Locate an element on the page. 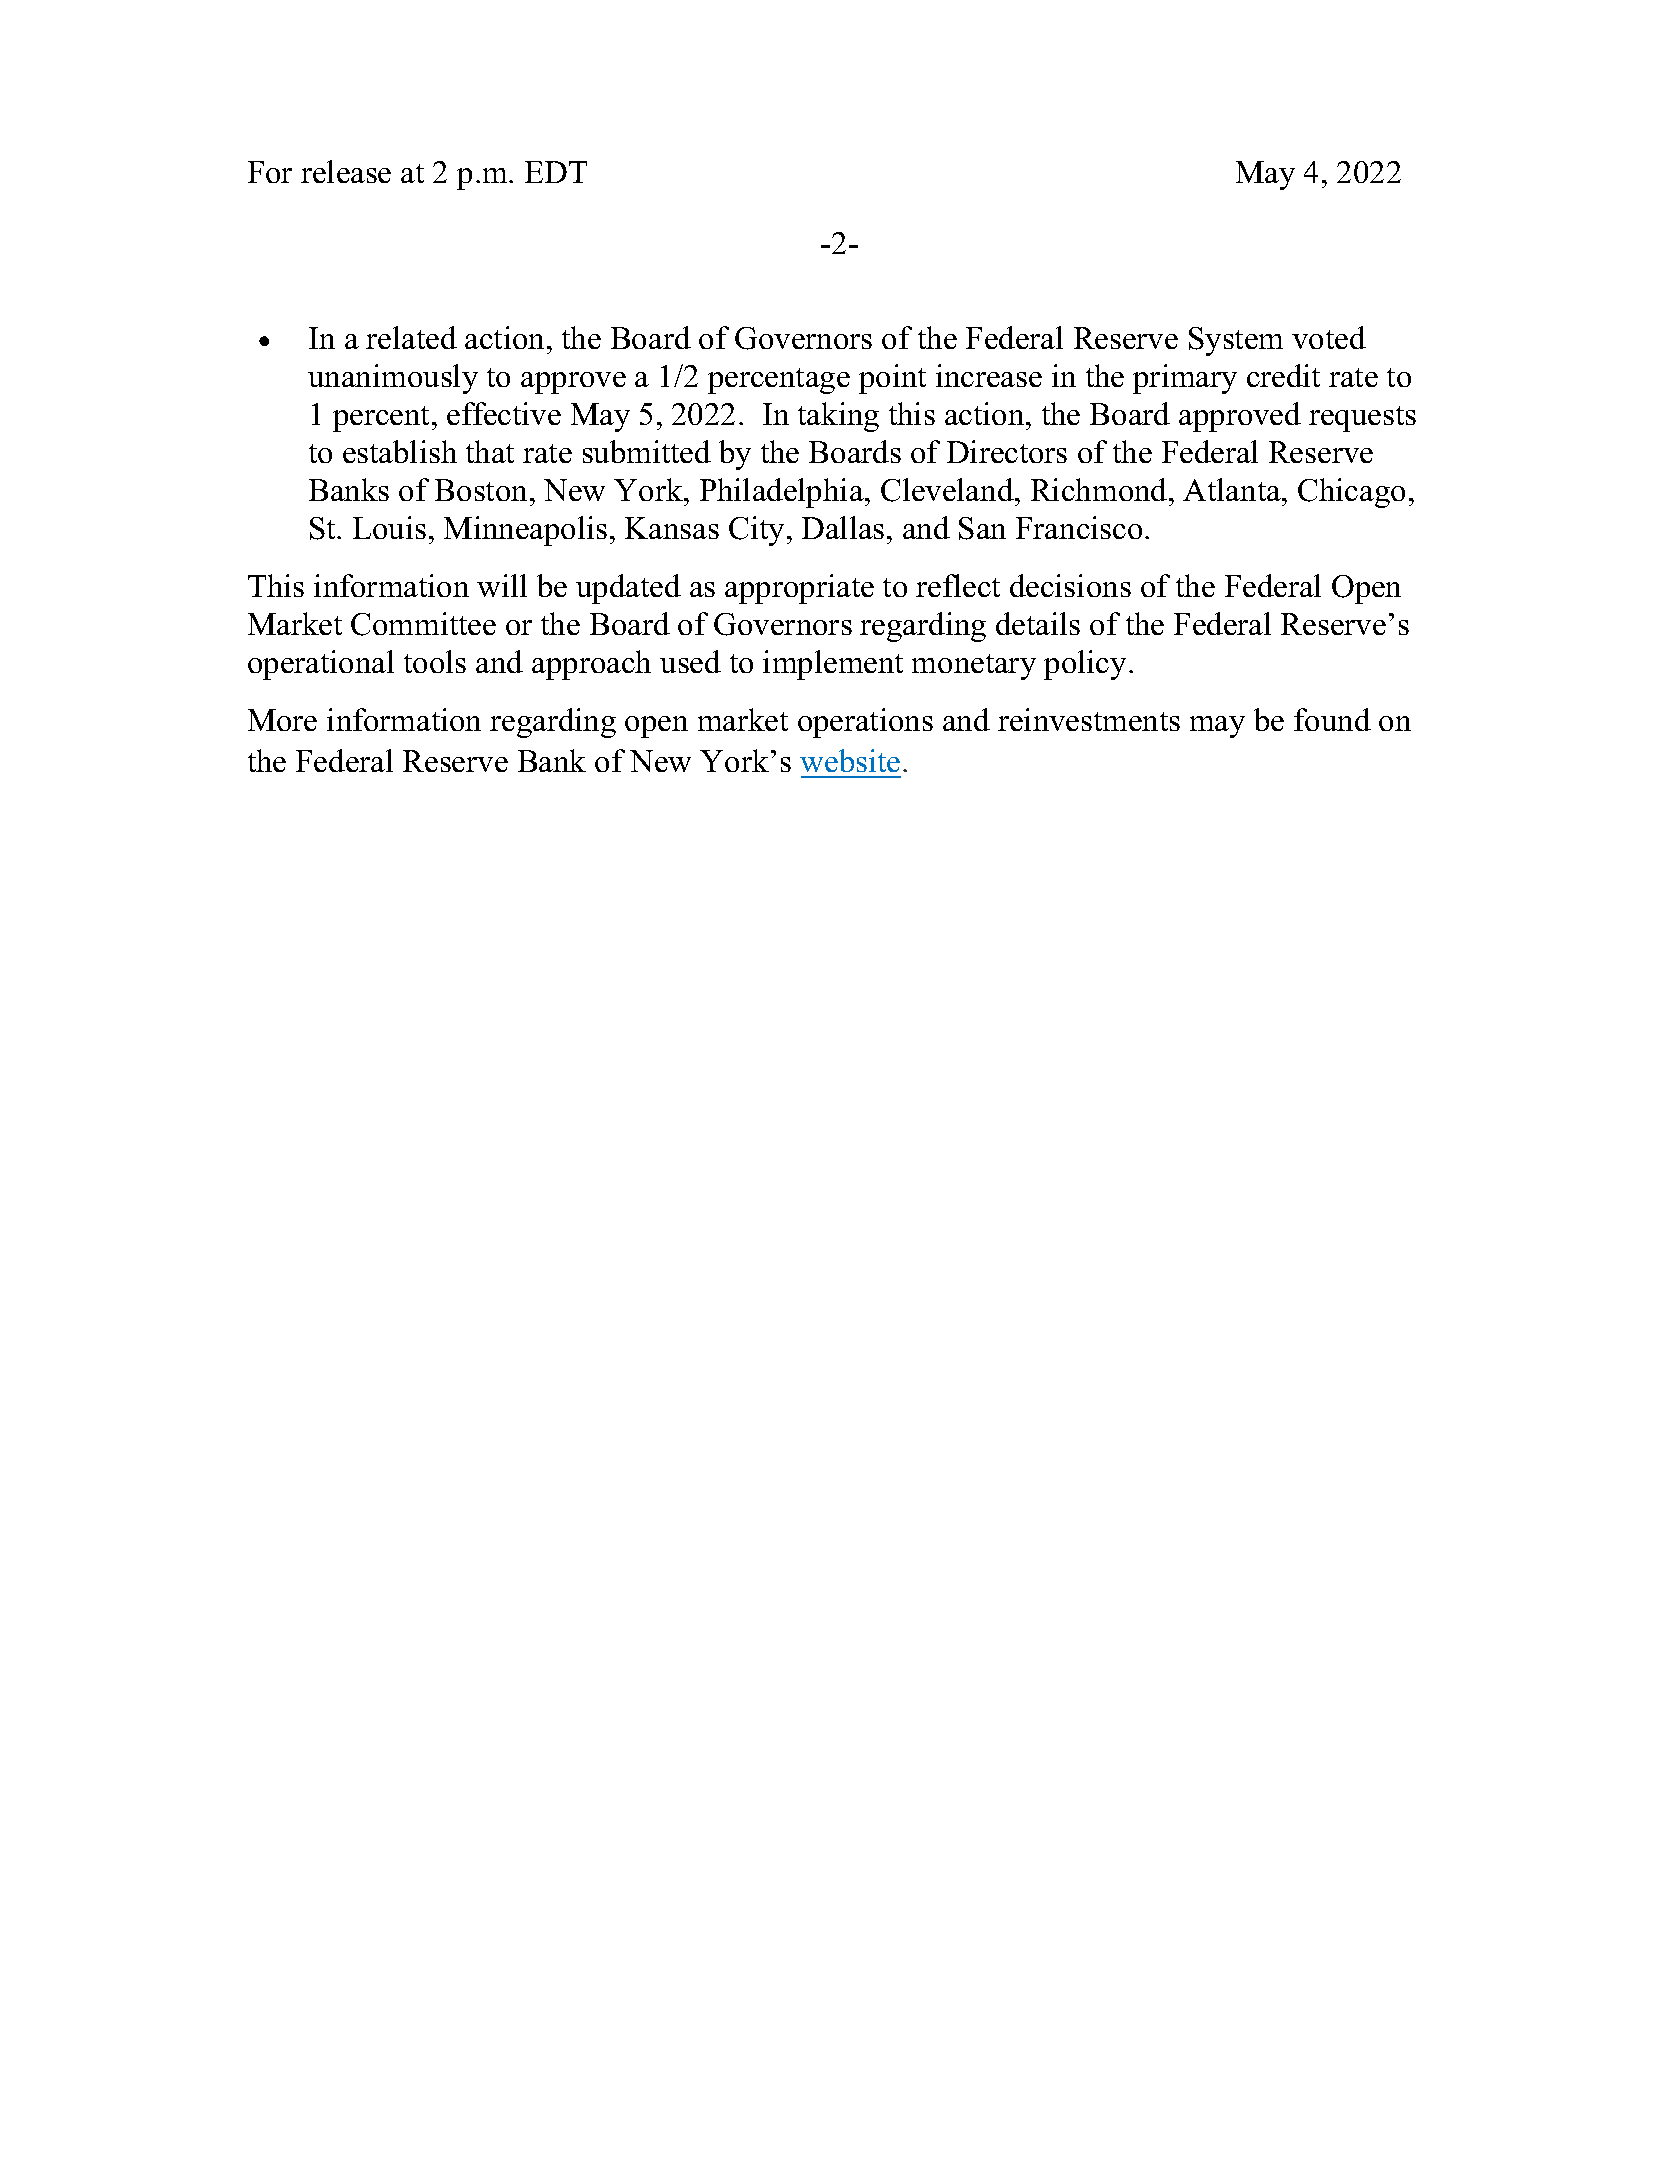 This page has height=2174, width=1680. credit is located at coordinates (1283, 375).
